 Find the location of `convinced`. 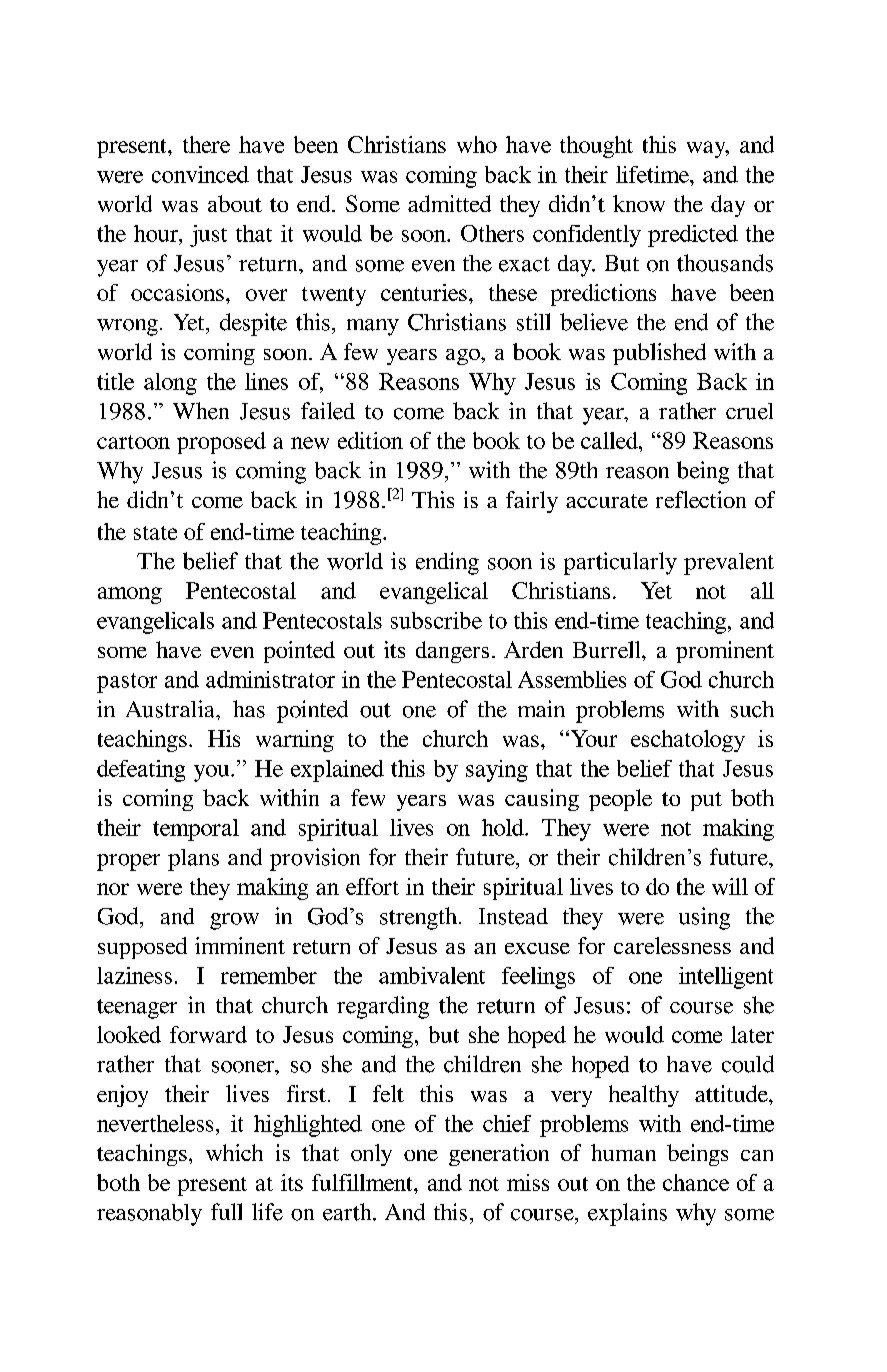

convinced is located at coordinates (200, 174).
